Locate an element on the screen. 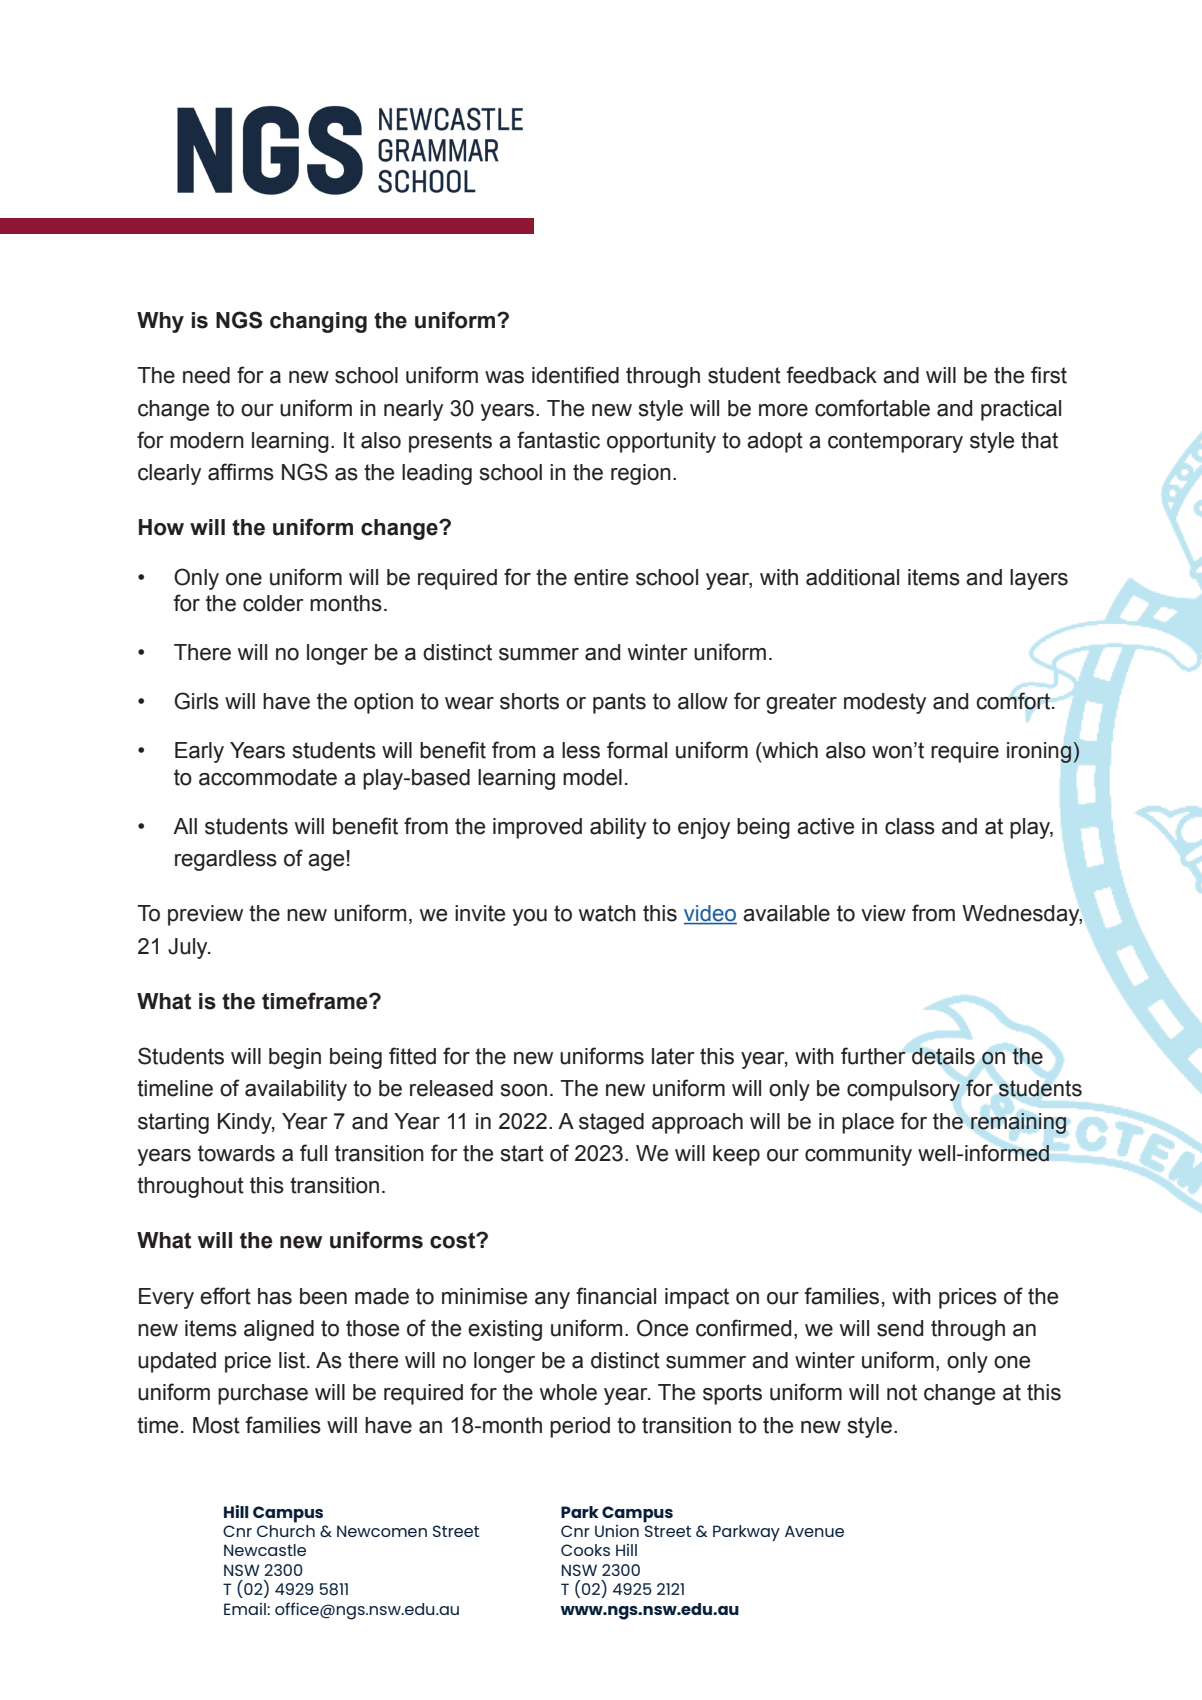 This screenshot has height=1700, width=1202. need is located at coordinates (206, 375).
